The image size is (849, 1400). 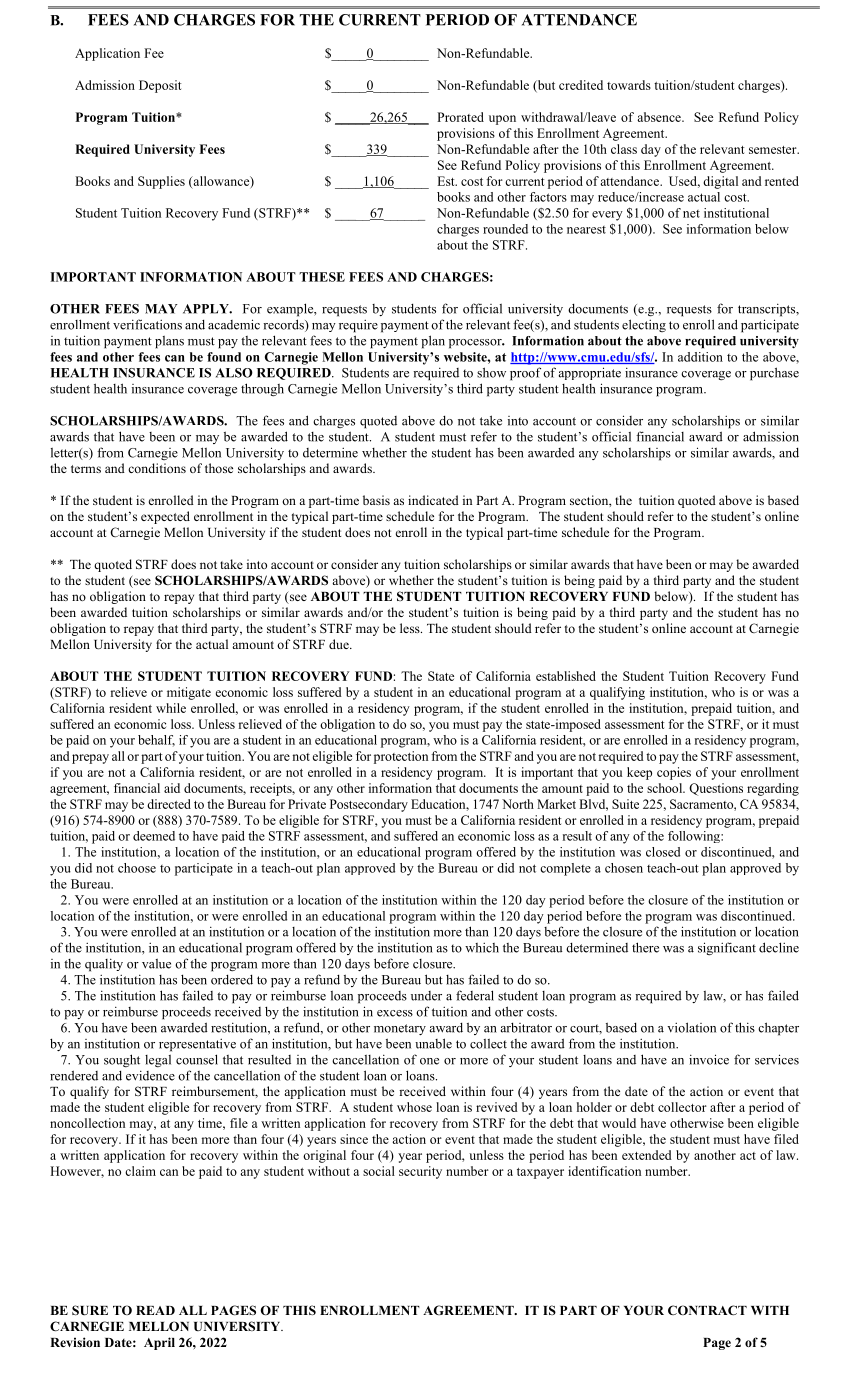 What do you see at coordinates (433, 500) in the screenshot?
I see `indicated` at bounding box center [433, 500].
